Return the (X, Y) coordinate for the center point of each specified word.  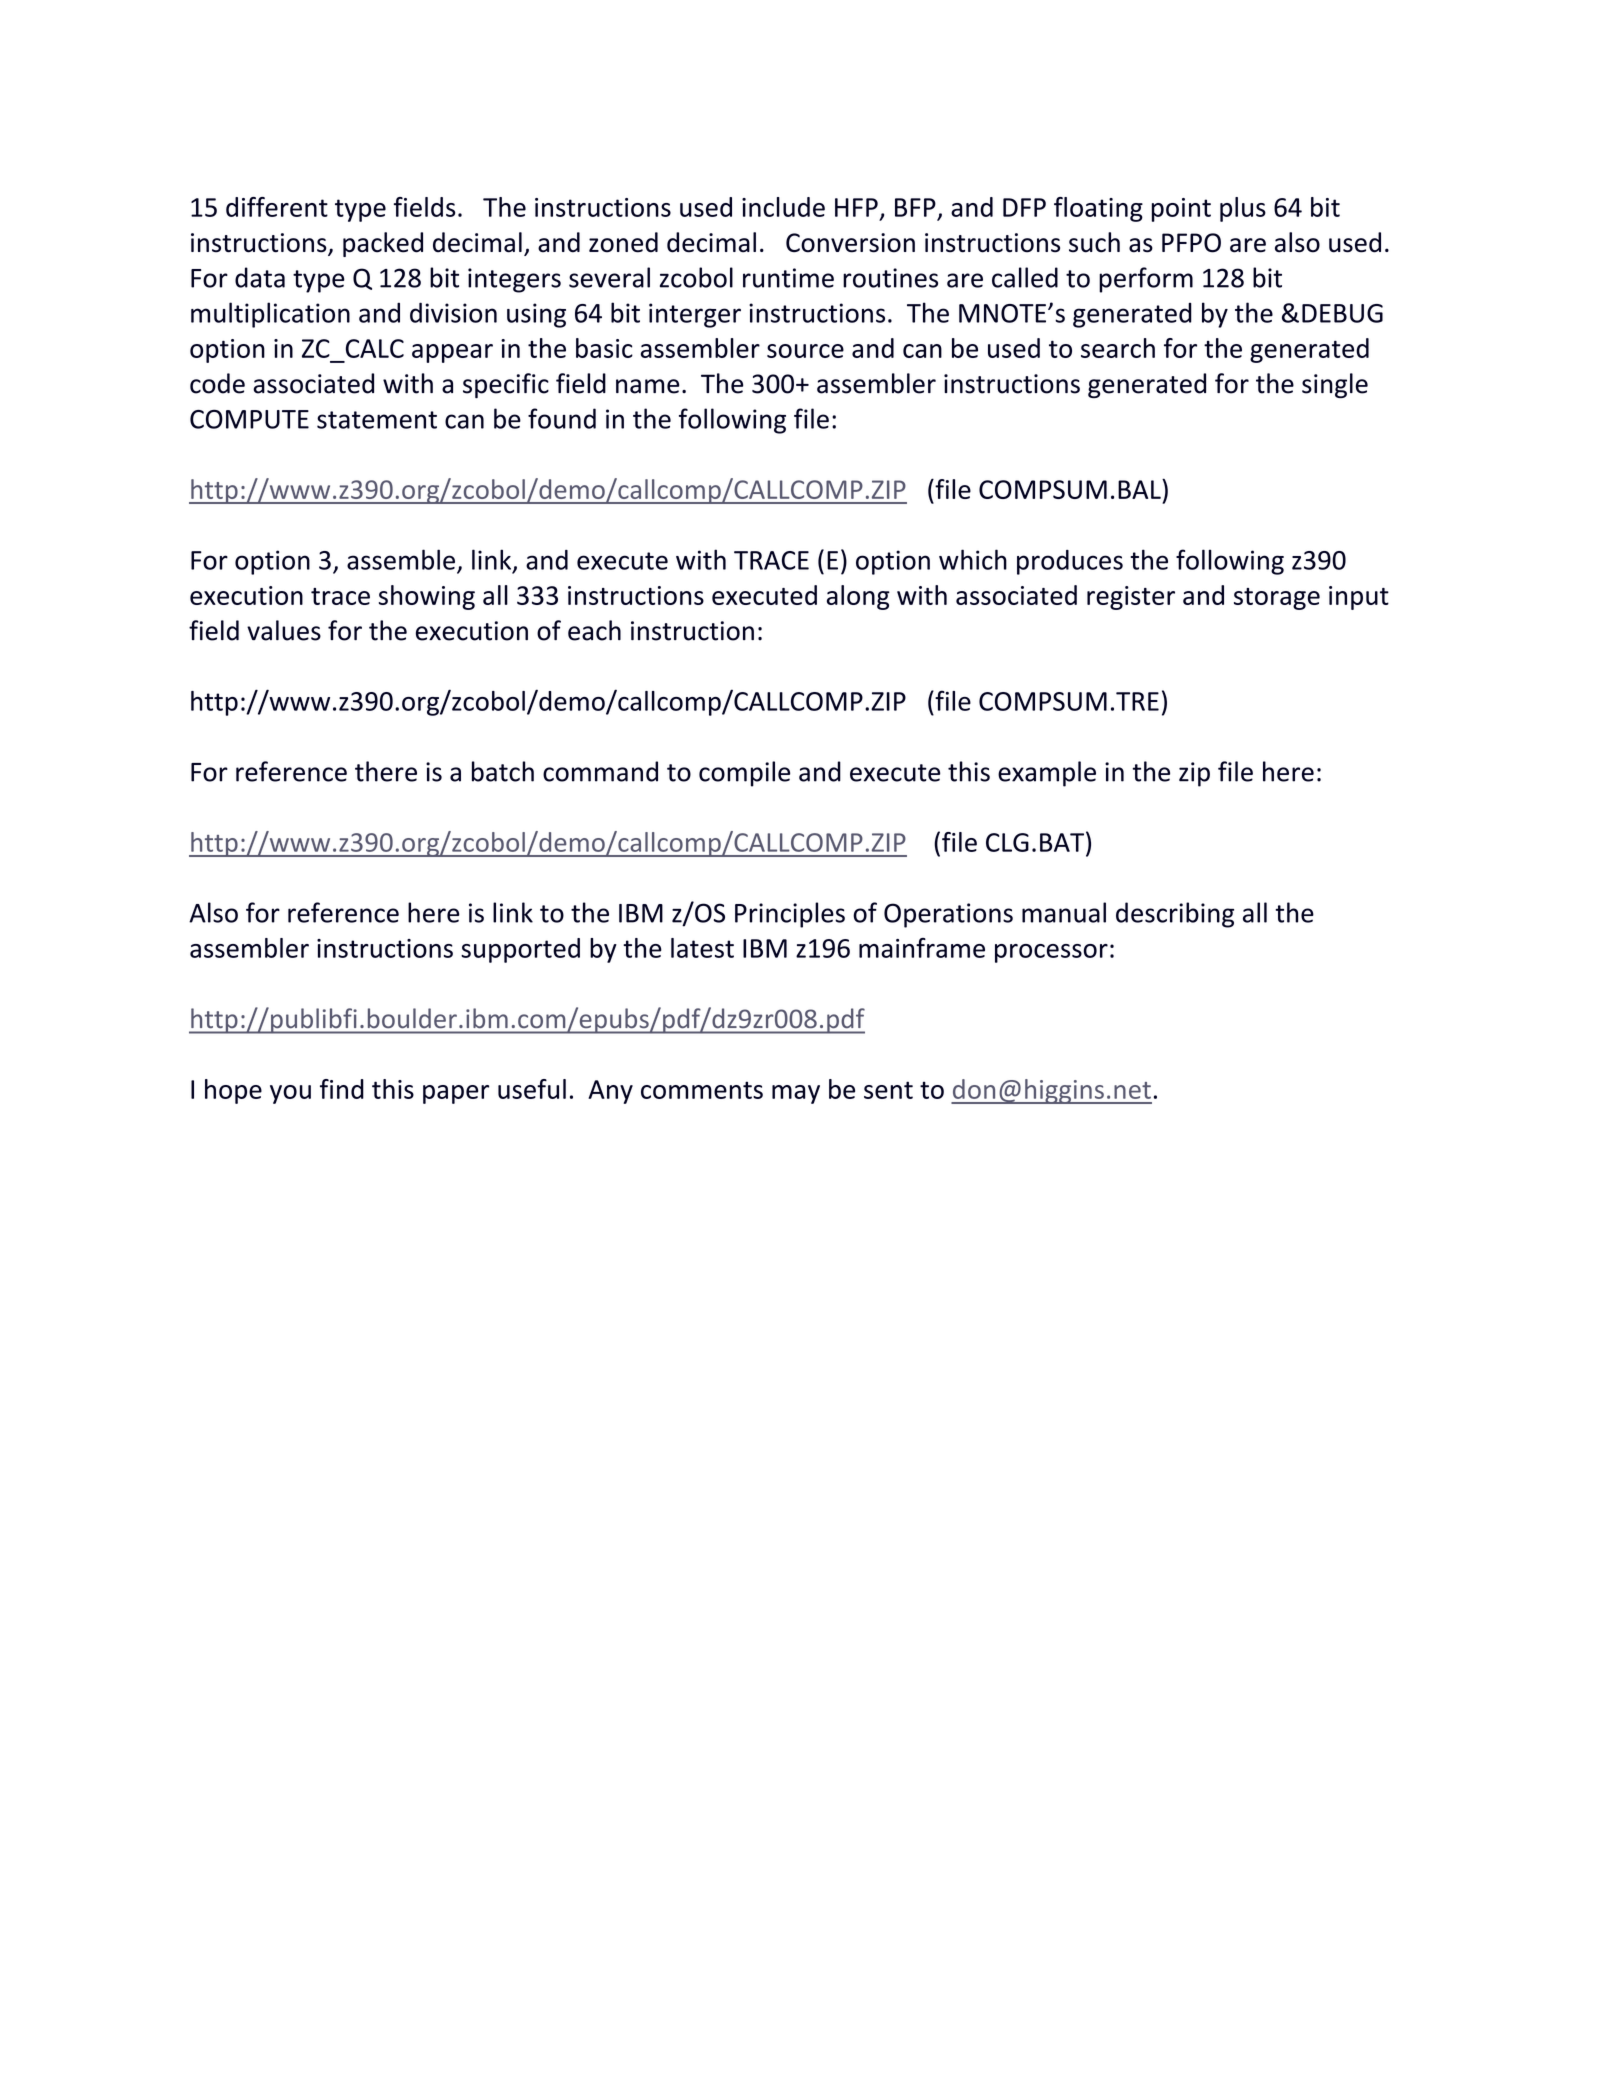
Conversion (850, 243)
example (1047, 774)
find (342, 1089)
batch (503, 771)
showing (427, 597)
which (973, 559)
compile (744, 774)
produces (1070, 562)
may (796, 1094)
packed (383, 244)
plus (1243, 209)
